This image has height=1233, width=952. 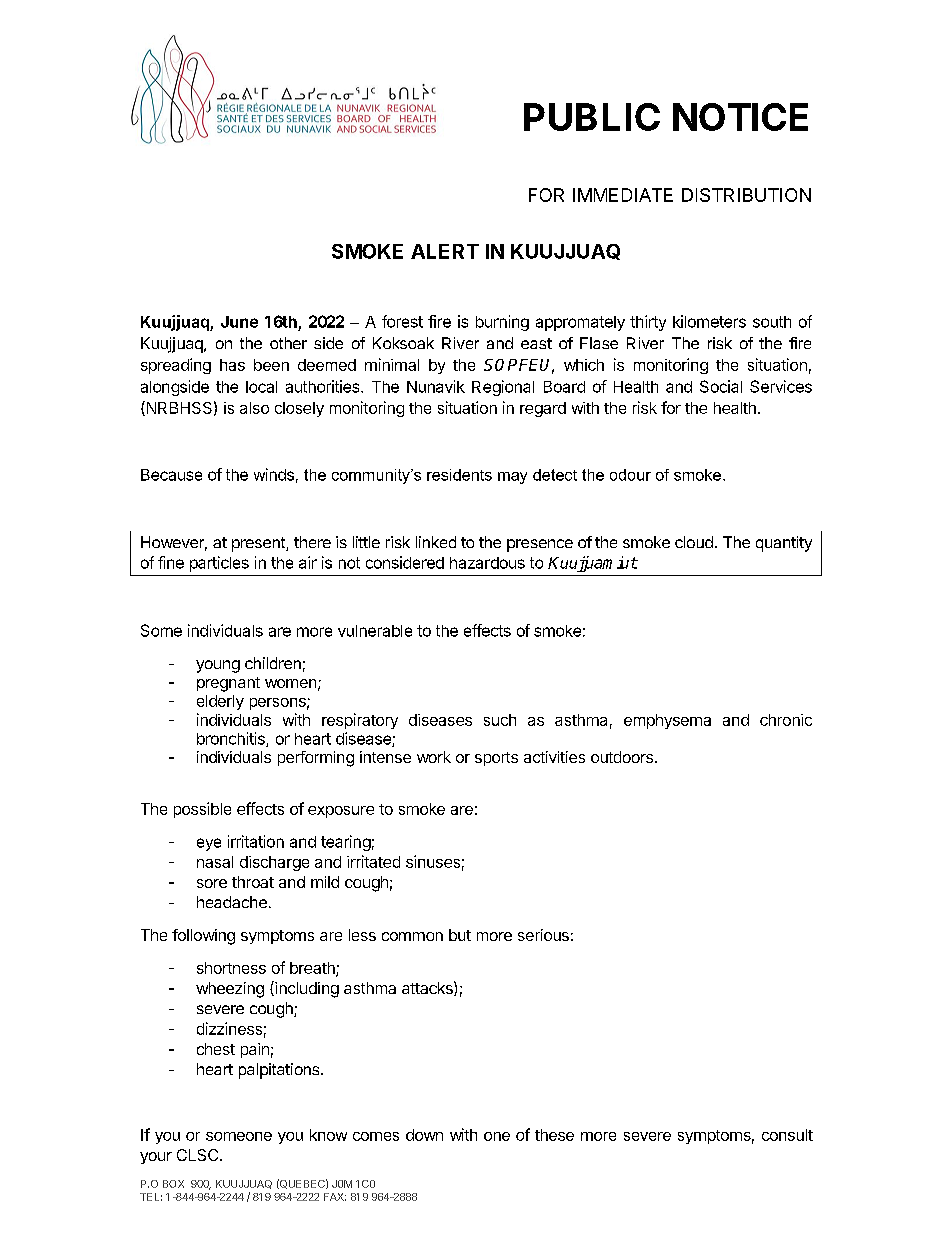 What do you see at coordinates (173, 1184) in the image?
I see `BOX` at bounding box center [173, 1184].
